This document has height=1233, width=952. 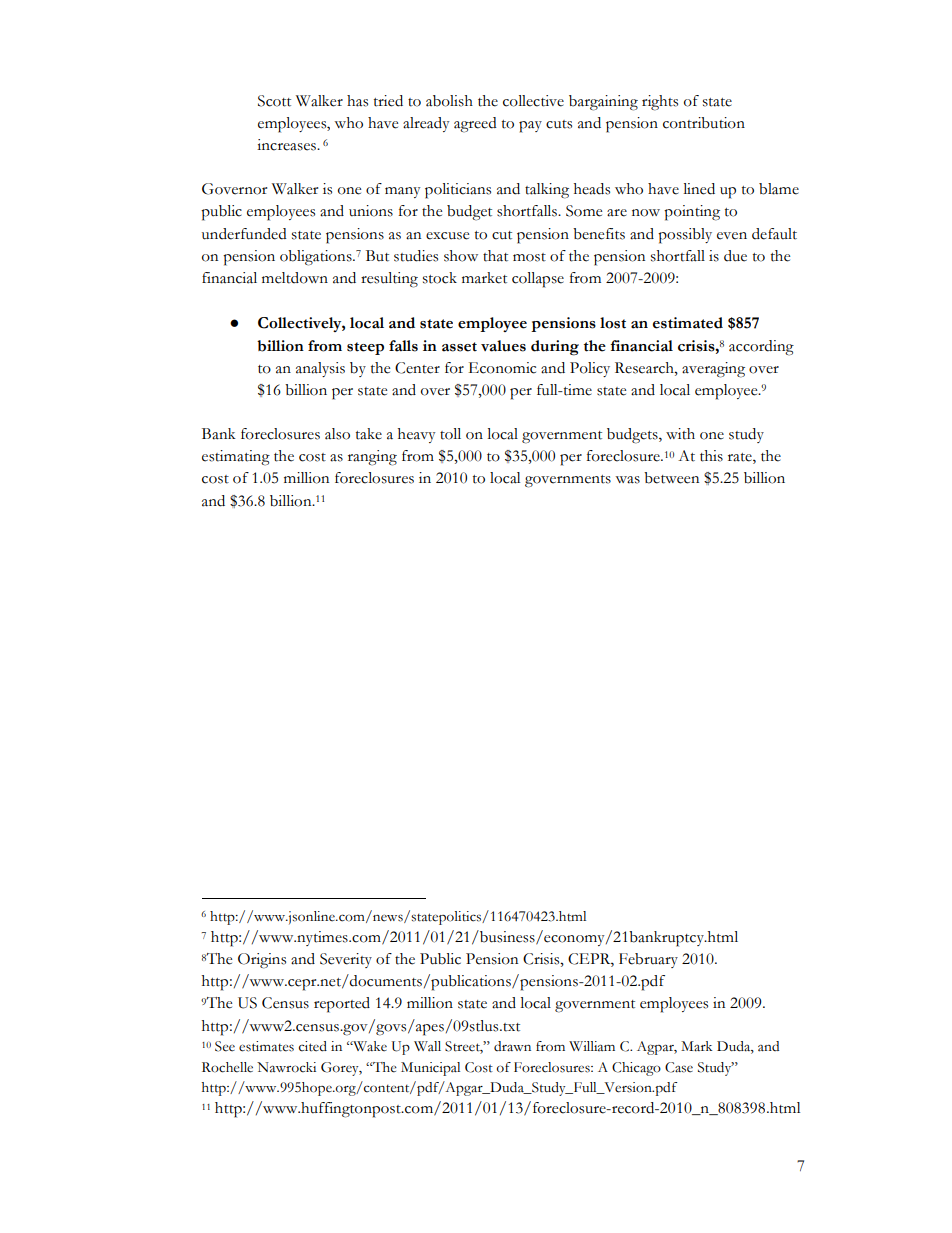 What do you see at coordinates (475, 125) in the document?
I see `agreed` at bounding box center [475, 125].
